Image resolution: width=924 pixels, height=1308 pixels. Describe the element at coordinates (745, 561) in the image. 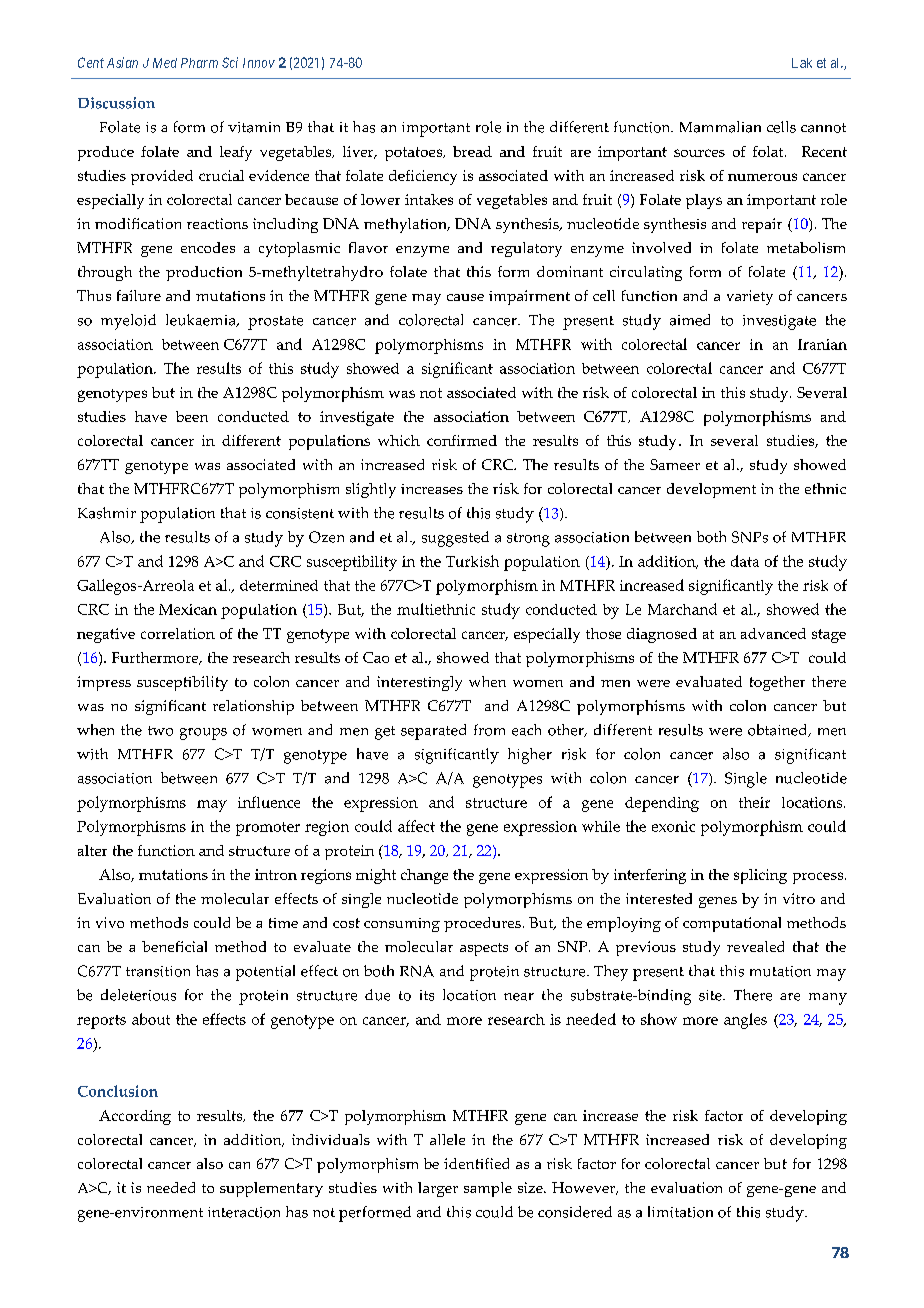

I see `data` at that location.
